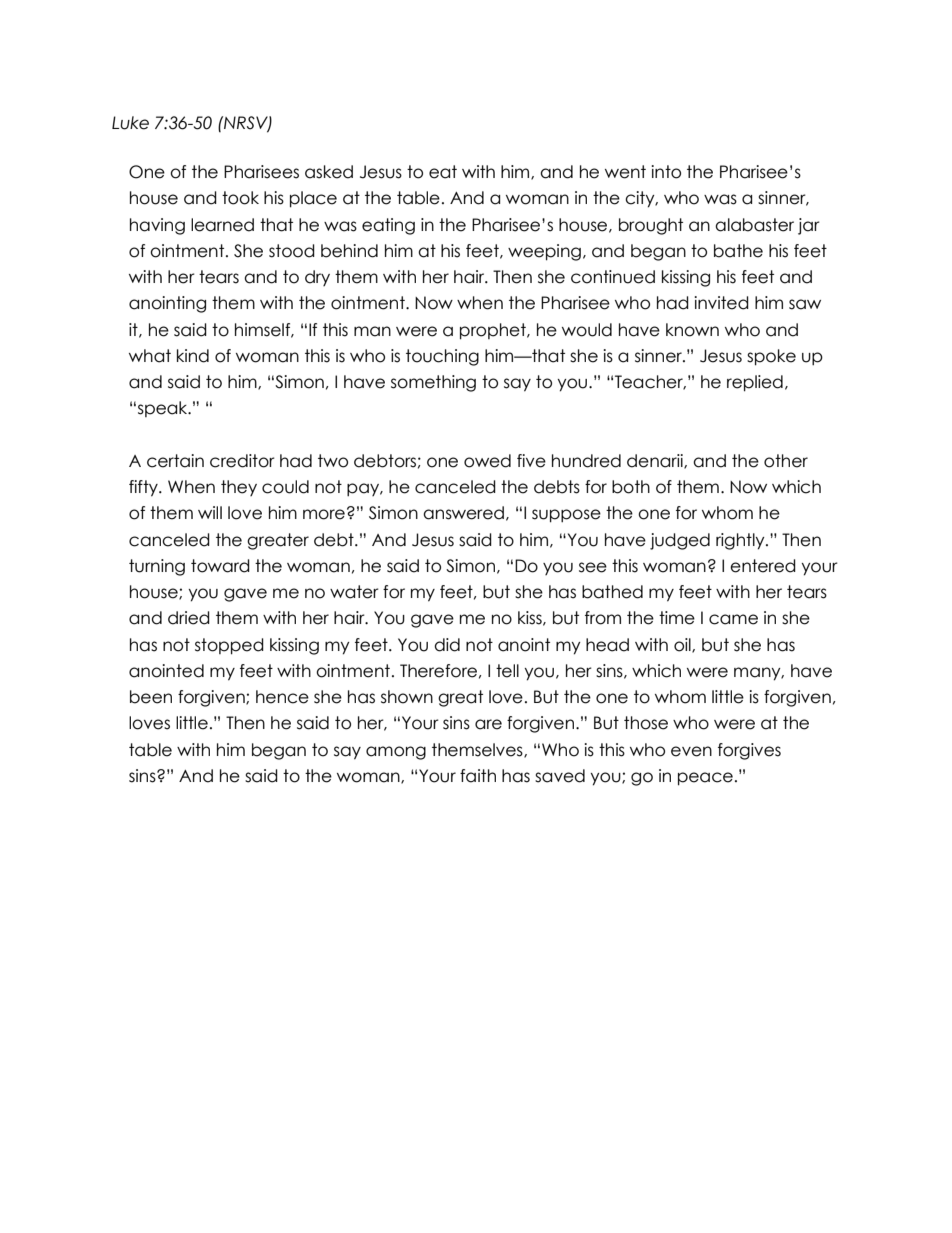 This document has width=952, height=1233. Describe the element at coordinates (193, 356) in the document. I see `kind` at that location.
